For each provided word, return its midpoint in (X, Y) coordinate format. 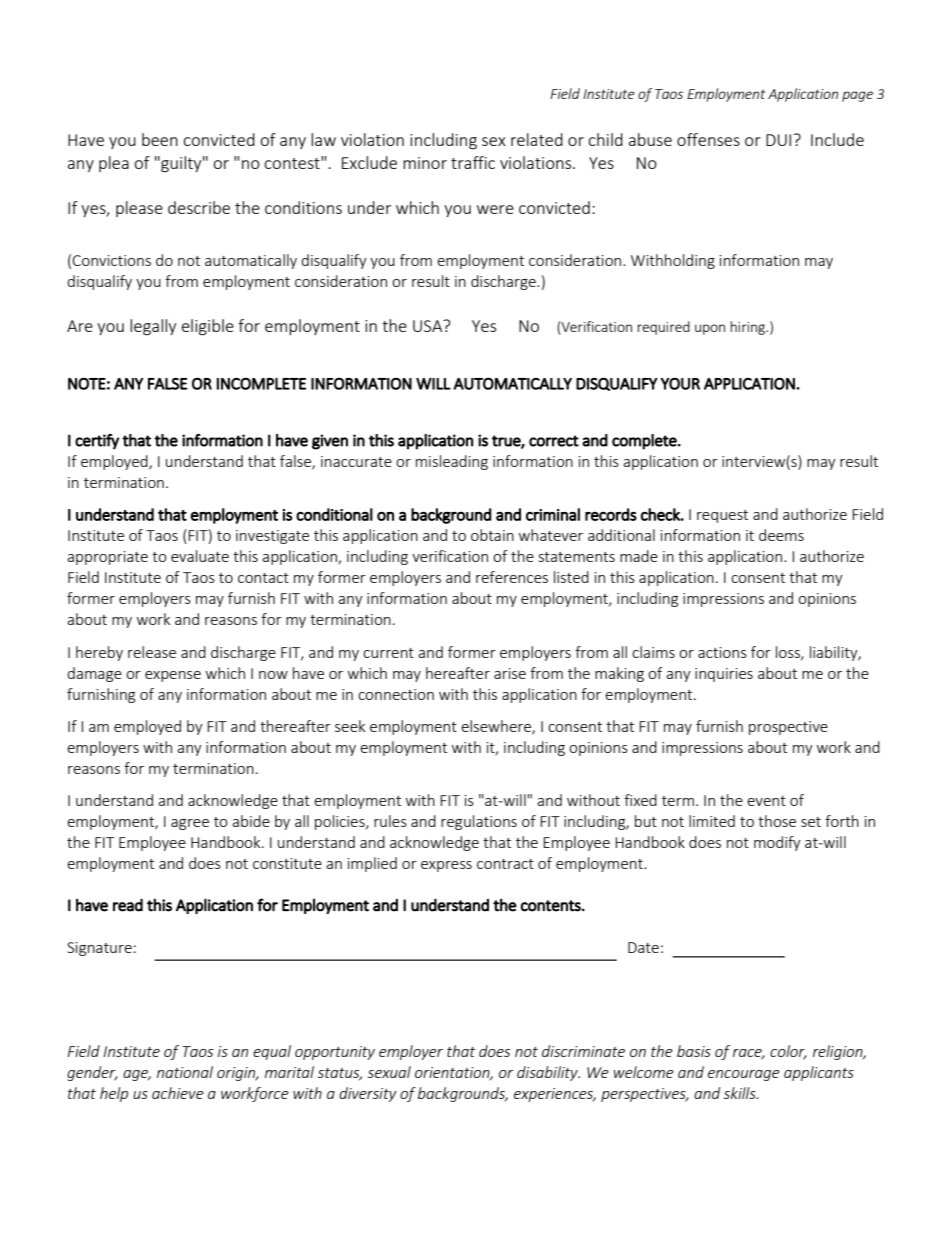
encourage (744, 1075)
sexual (389, 1072)
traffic (473, 162)
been (160, 139)
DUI (778, 140)
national (185, 1072)
